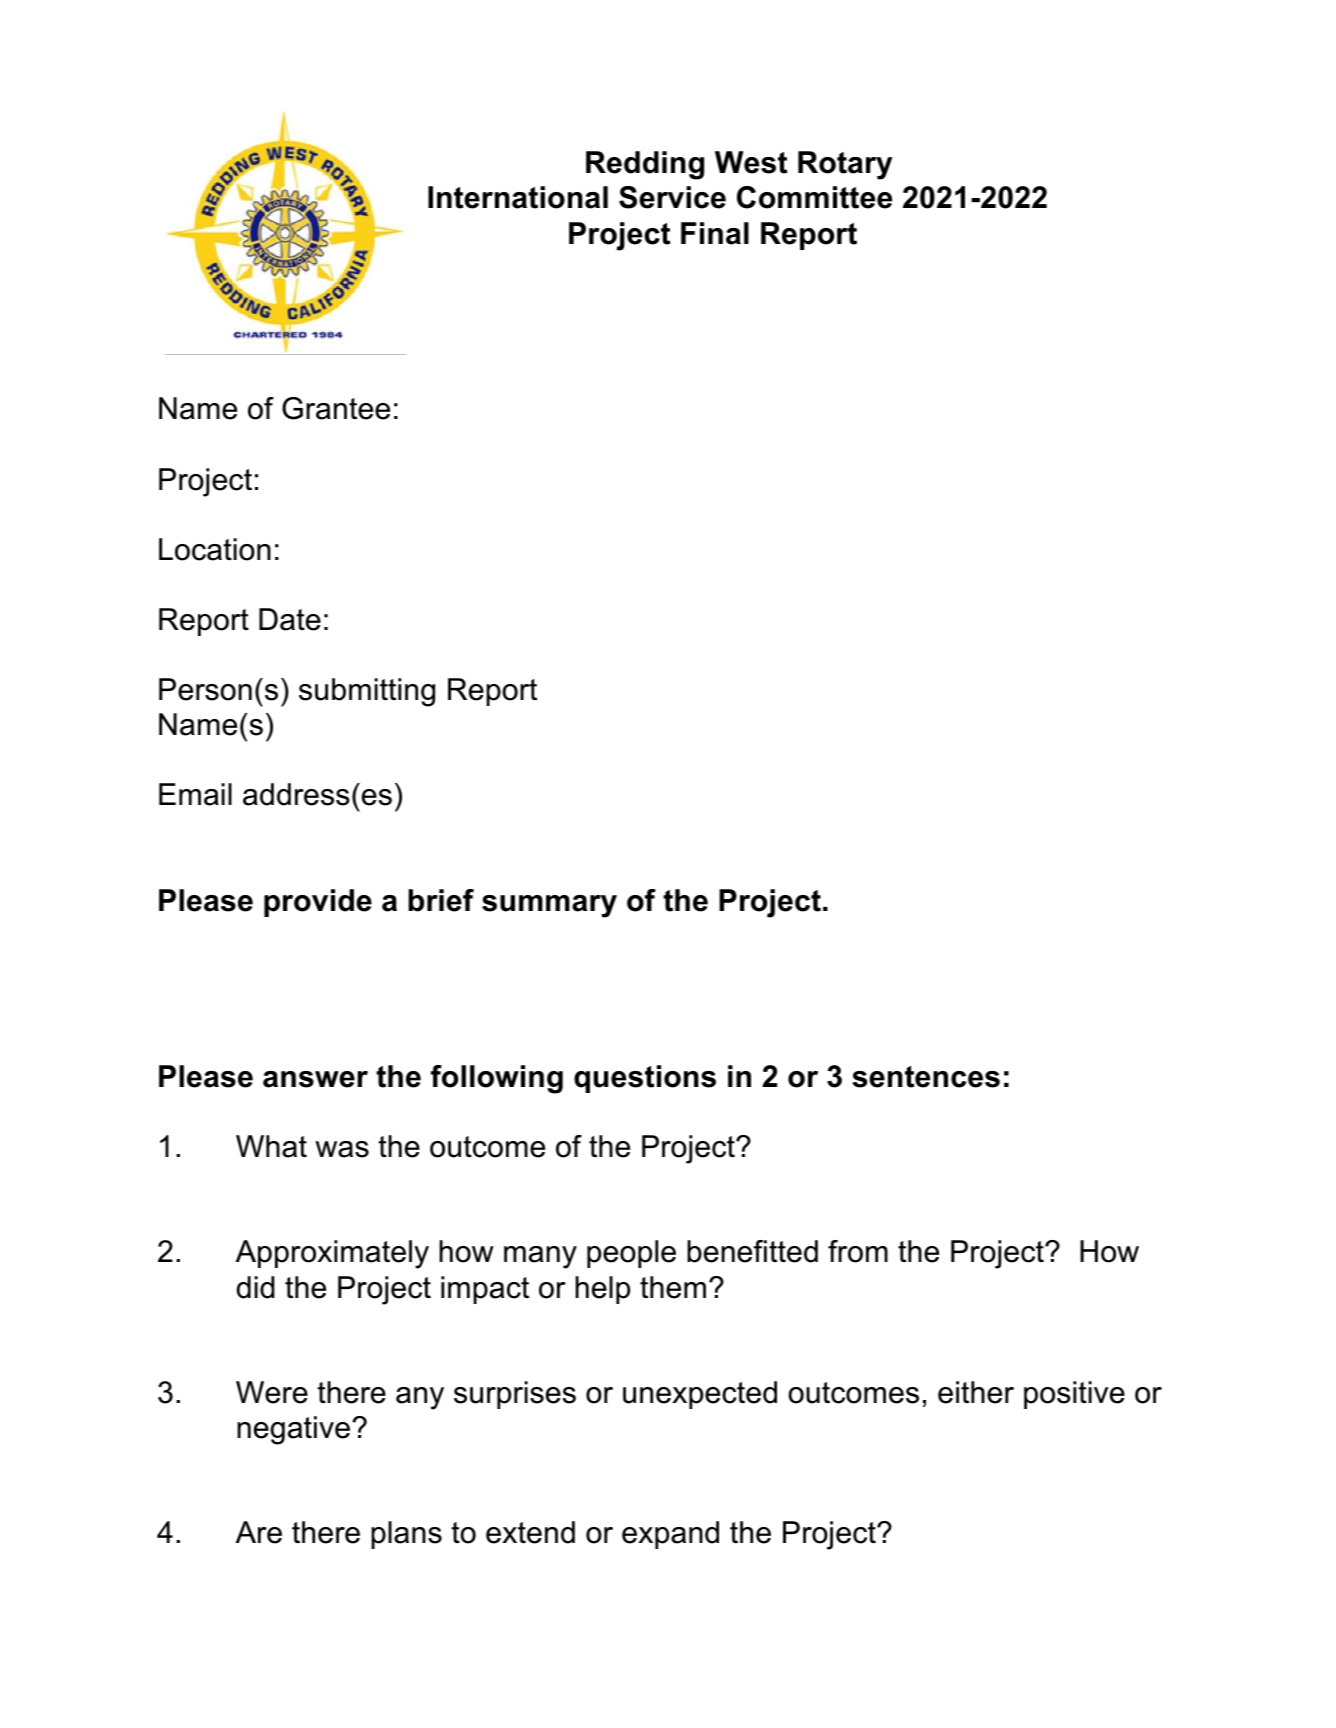  Describe the element at coordinates (518, 197) in the screenshot. I see `International` at that location.
